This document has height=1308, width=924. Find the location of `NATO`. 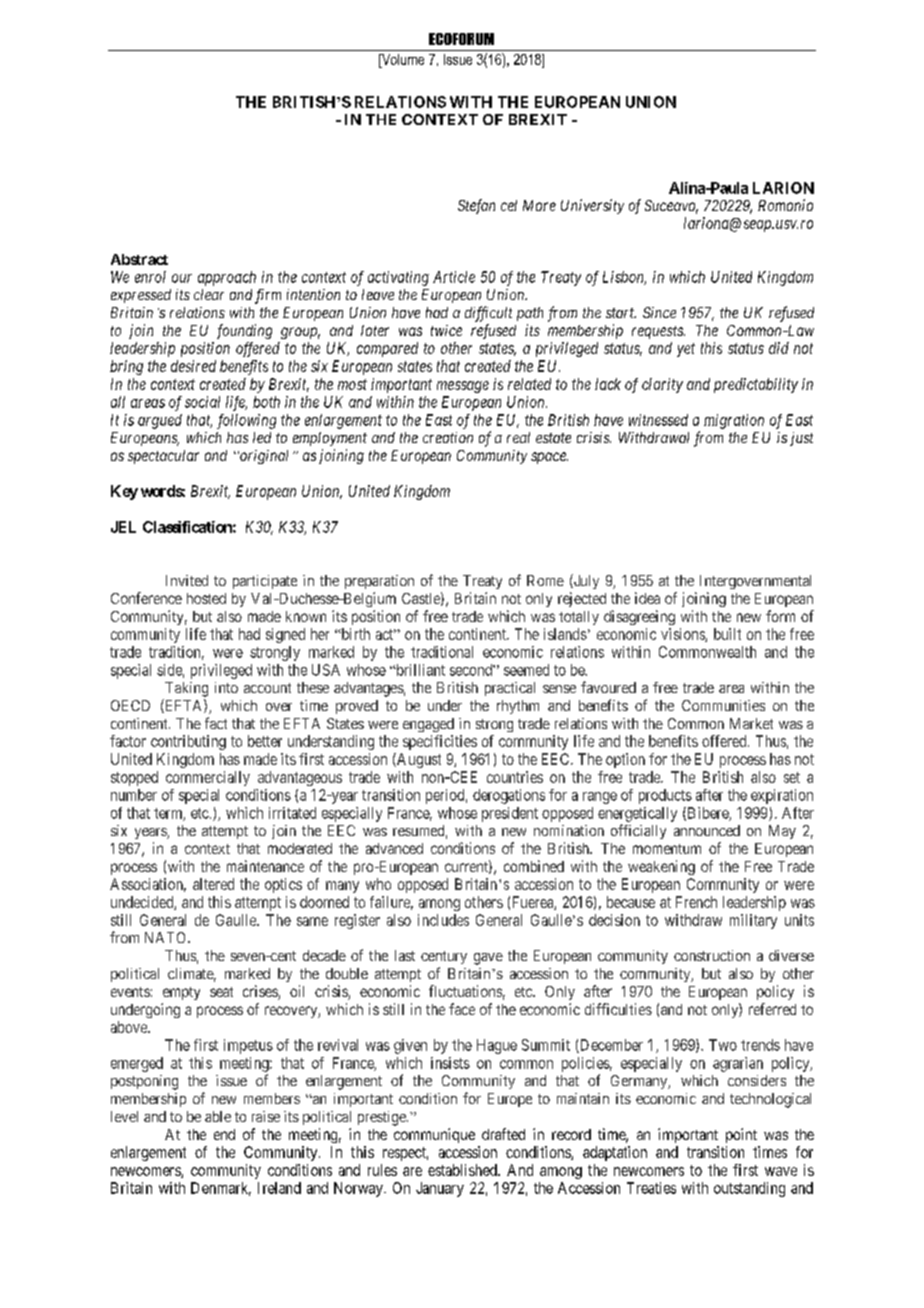

NATO is located at coordinates (167, 937).
